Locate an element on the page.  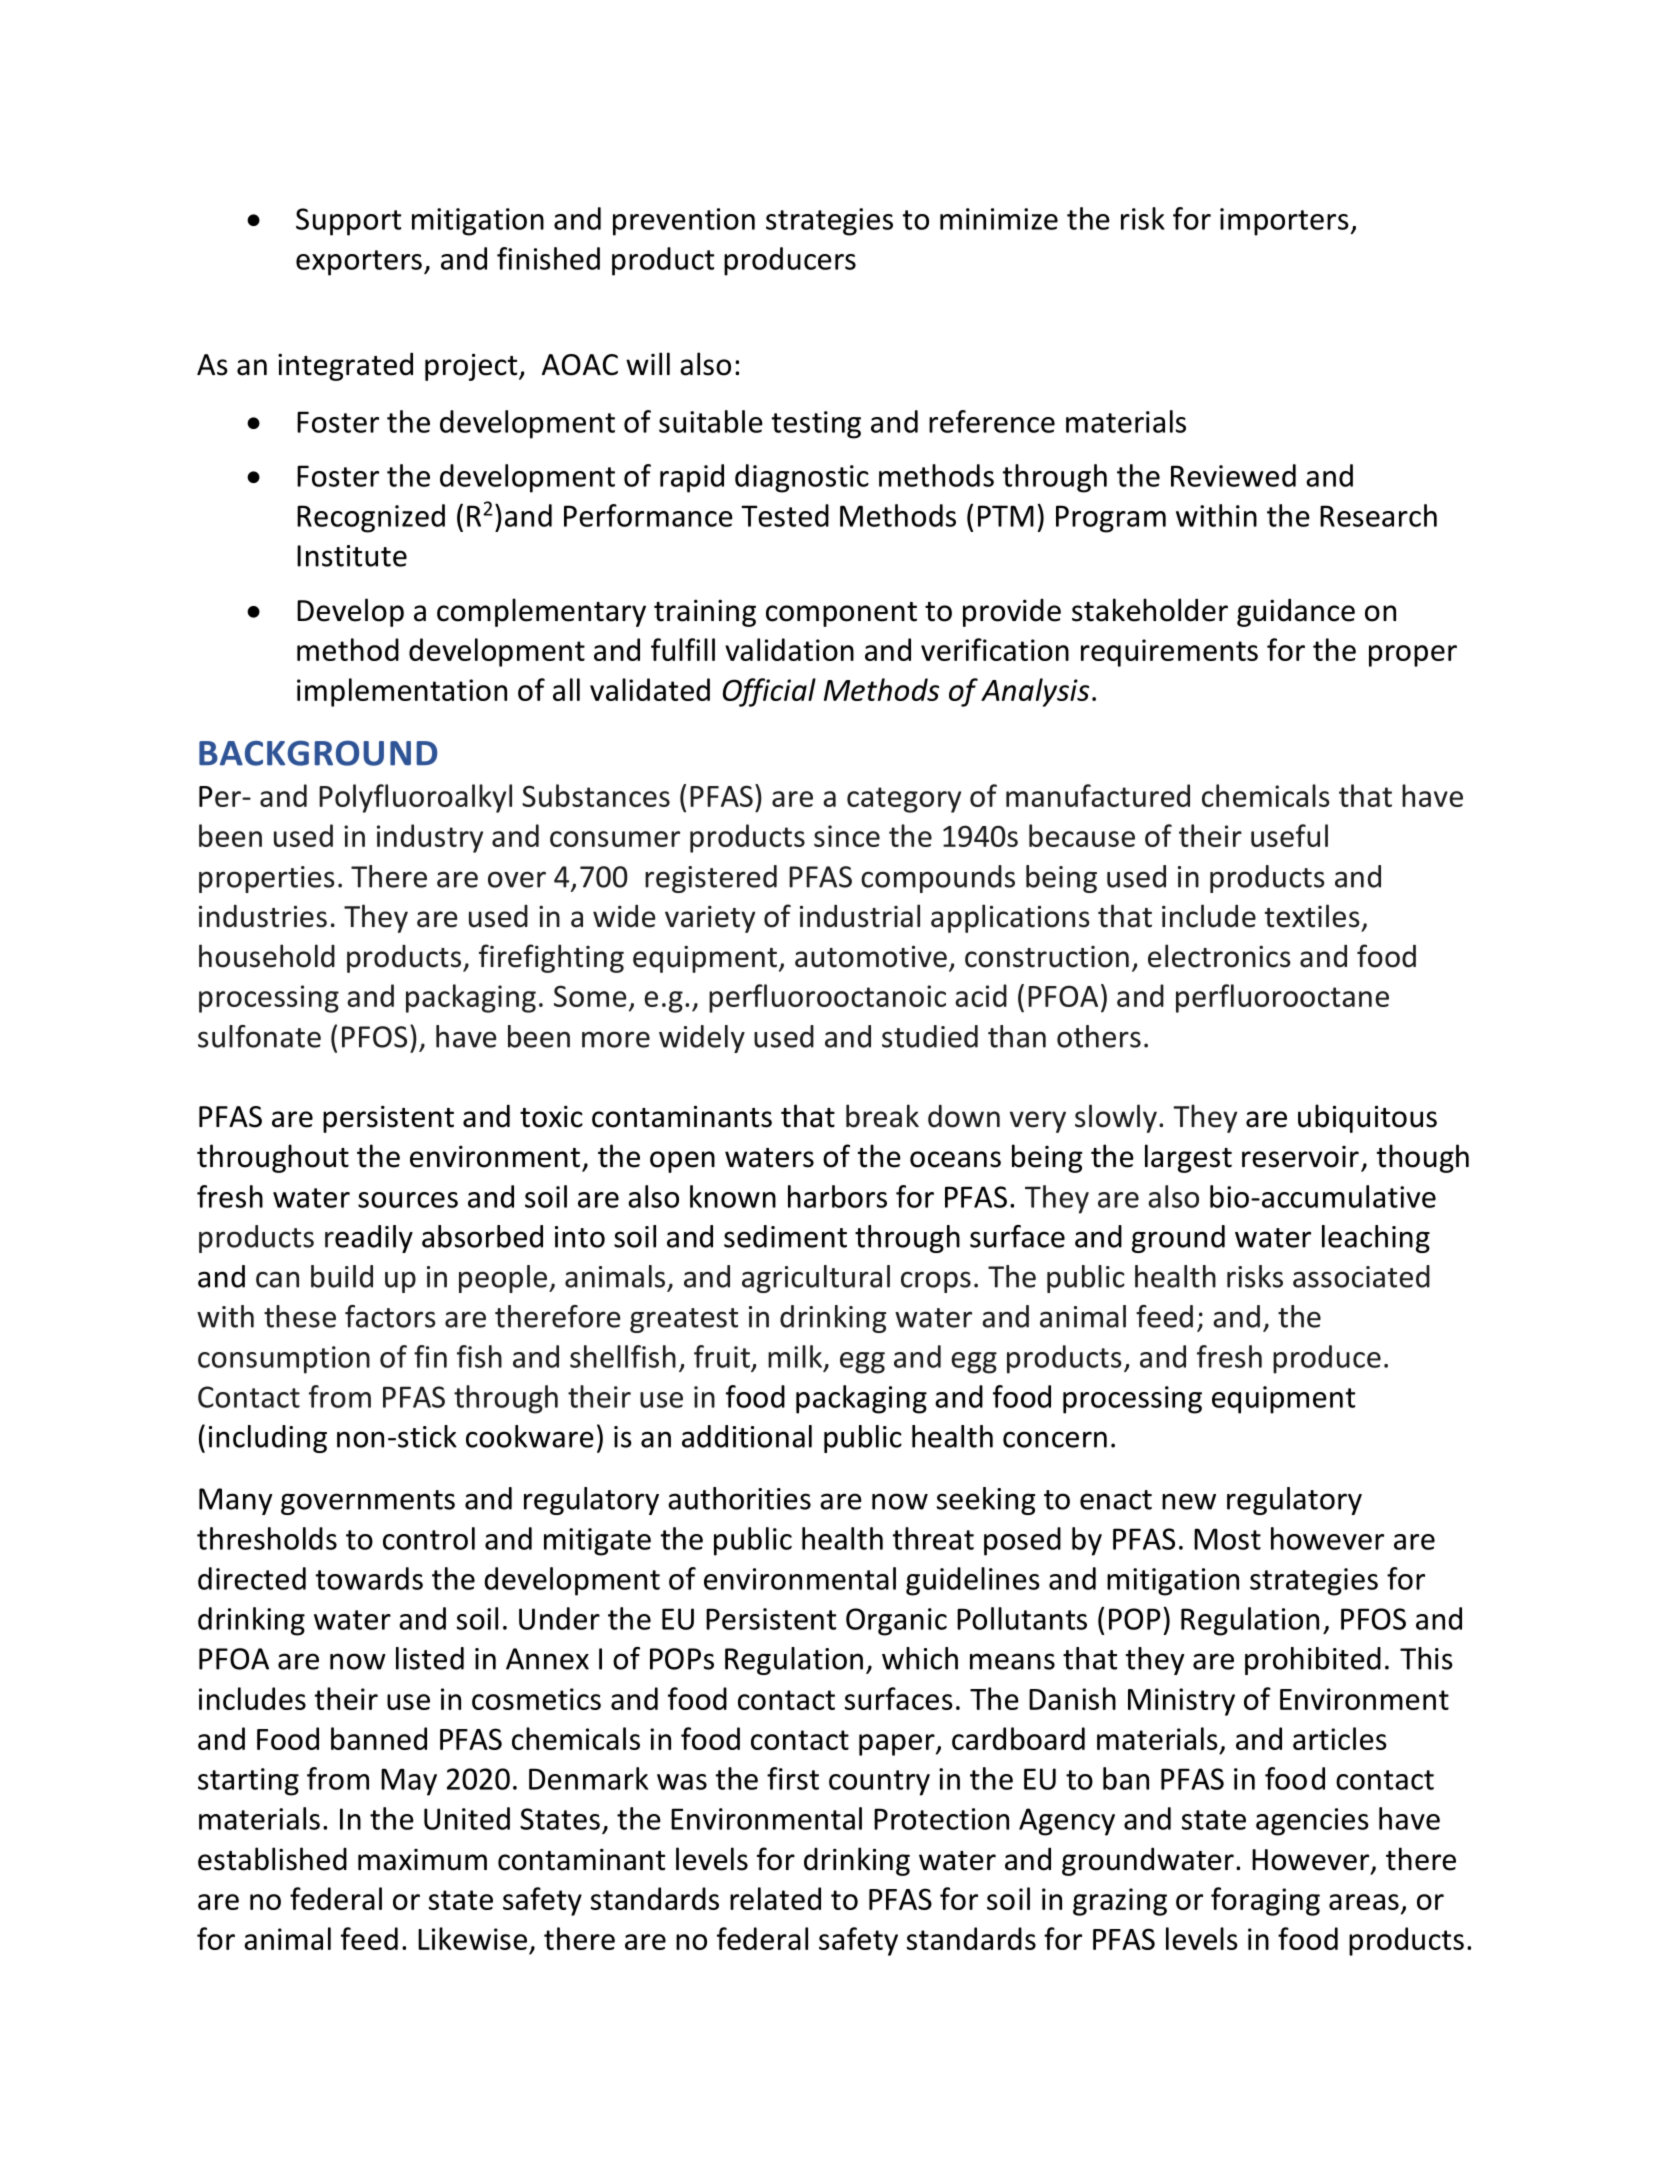
break is located at coordinates (882, 1116).
